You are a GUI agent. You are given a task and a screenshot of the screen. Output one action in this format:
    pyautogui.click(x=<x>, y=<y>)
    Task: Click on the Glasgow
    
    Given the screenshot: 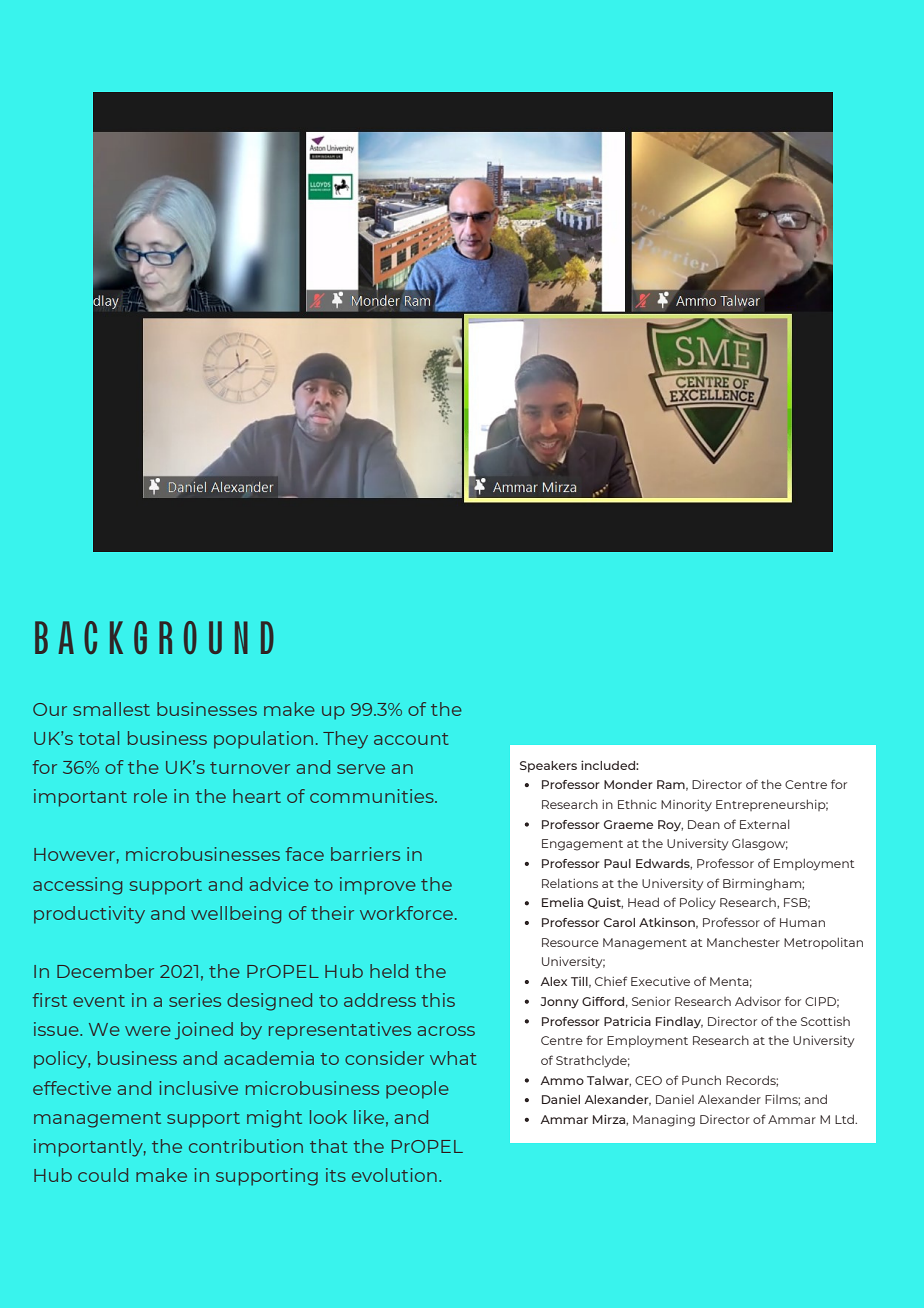 What is the action you would take?
    pyautogui.click(x=760, y=845)
